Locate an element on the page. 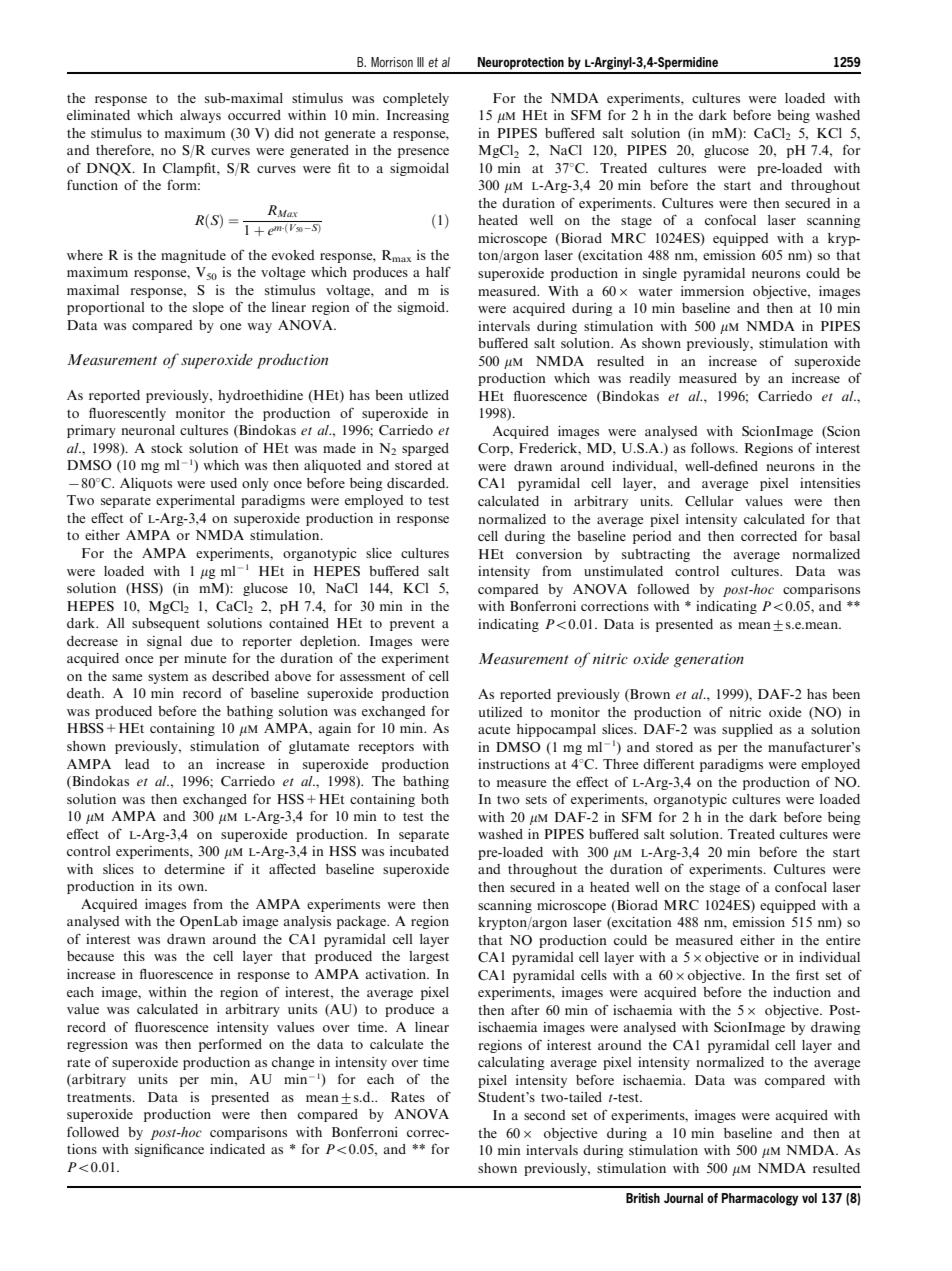 Image resolution: width=952 pixels, height=1271 pixels. generation is located at coordinates (709, 660).
